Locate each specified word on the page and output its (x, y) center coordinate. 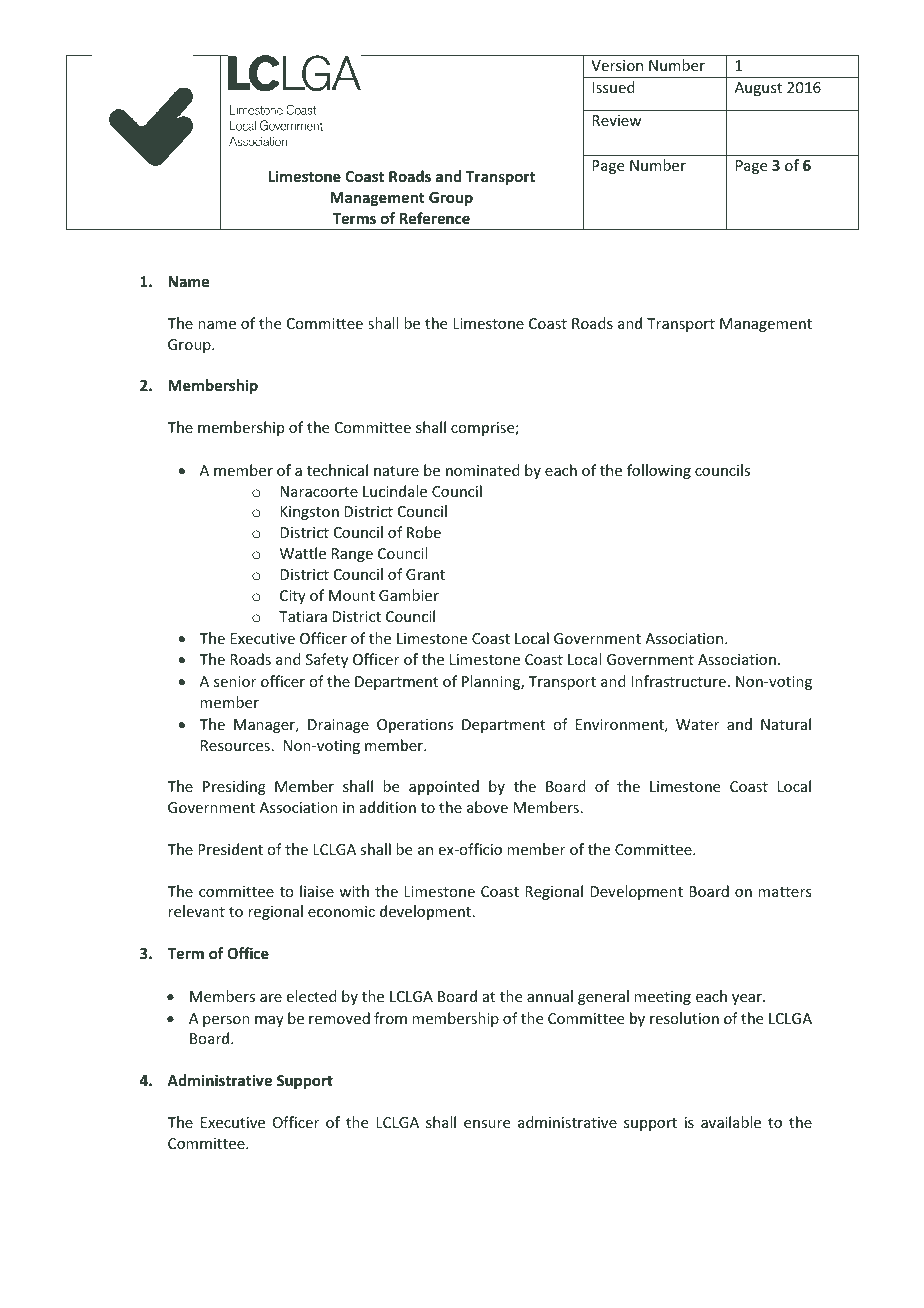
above (487, 807)
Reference (435, 218)
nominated (483, 470)
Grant (425, 574)
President (230, 849)
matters (784, 892)
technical (337, 470)
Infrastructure (678, 681)
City (293, 597)
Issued (613, 87)
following (659, 471)
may (269, 1021)
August (758, 89)
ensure (487, 1124)
